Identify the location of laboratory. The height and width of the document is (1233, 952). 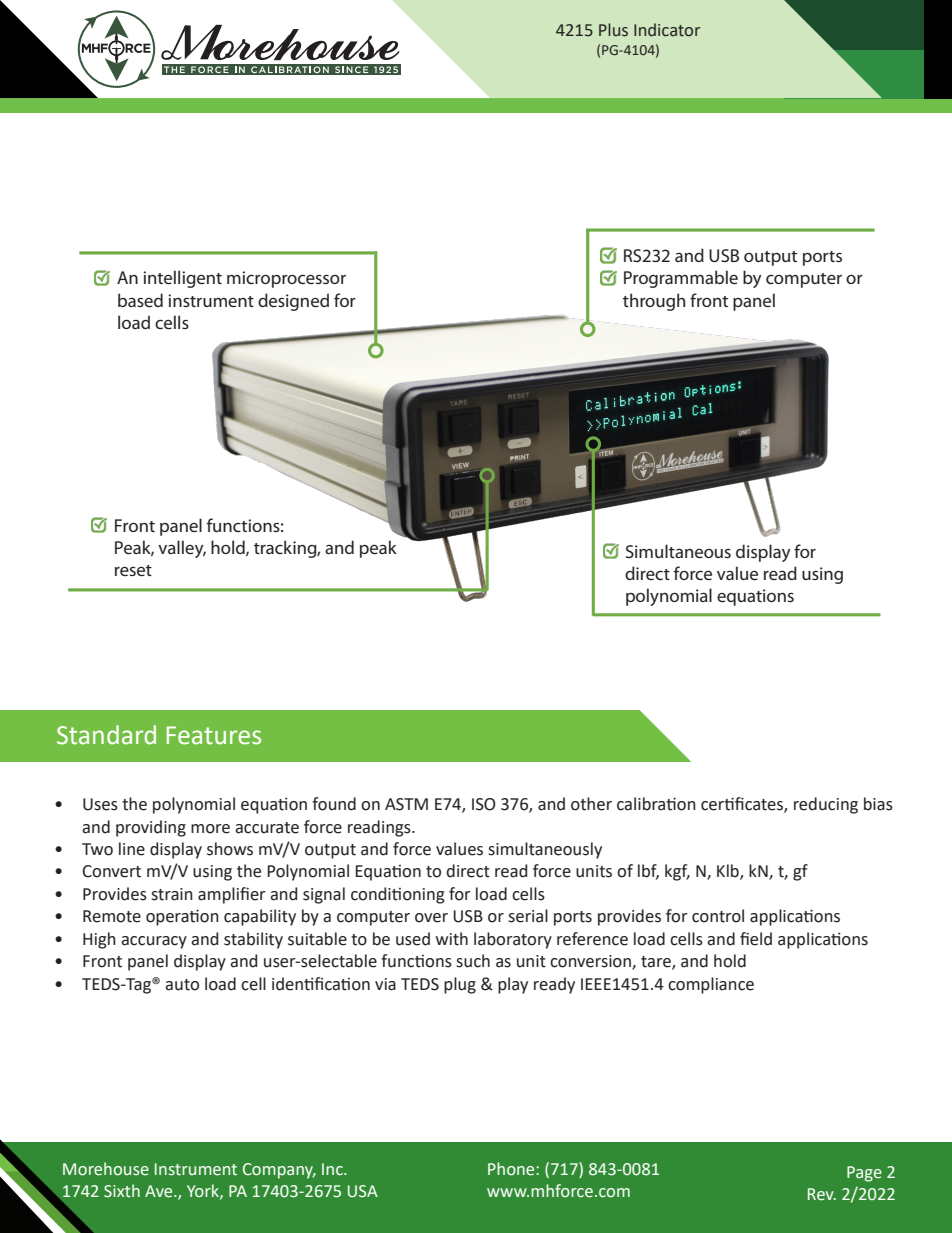
(513, 940).
